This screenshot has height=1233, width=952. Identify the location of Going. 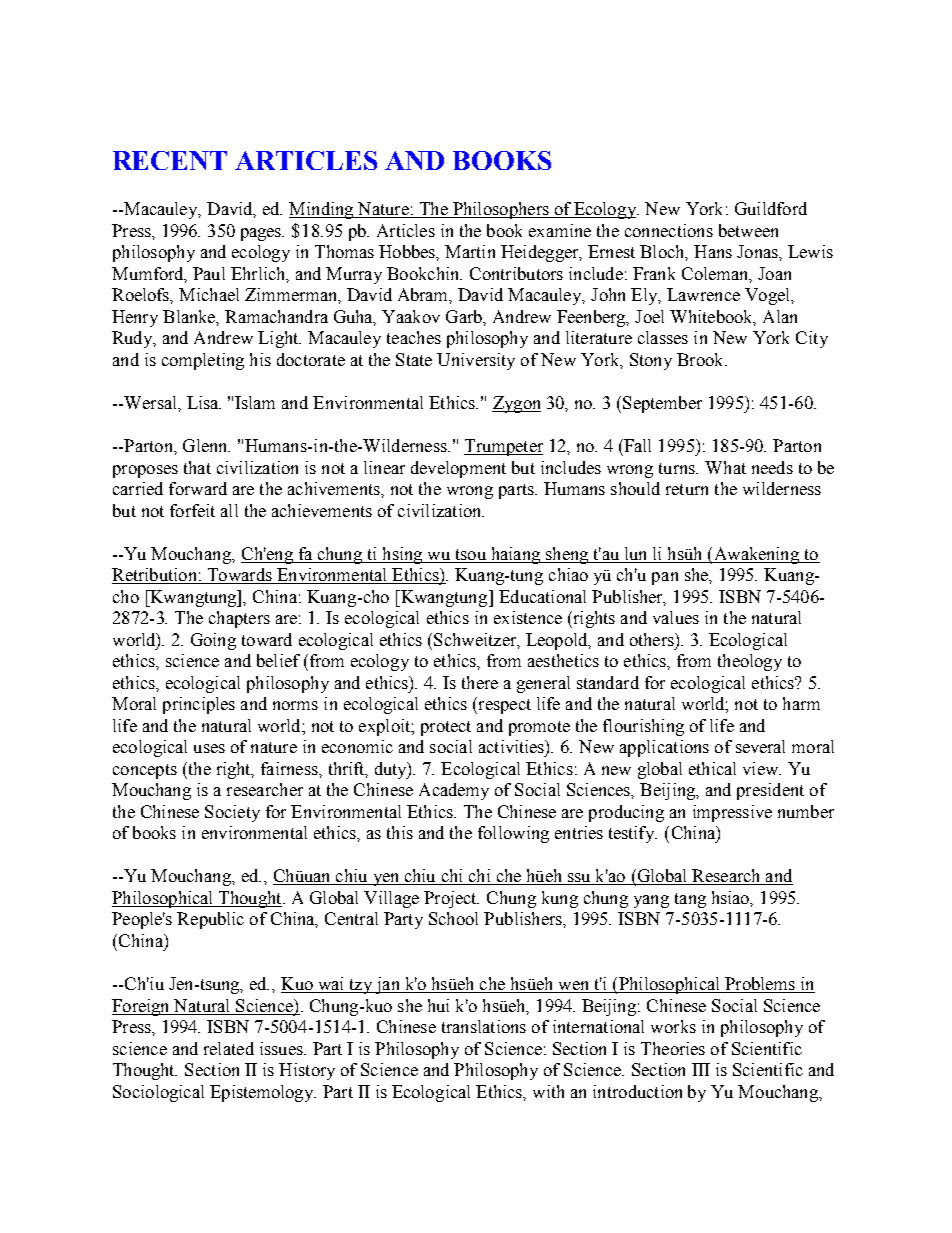
(213, 641).
